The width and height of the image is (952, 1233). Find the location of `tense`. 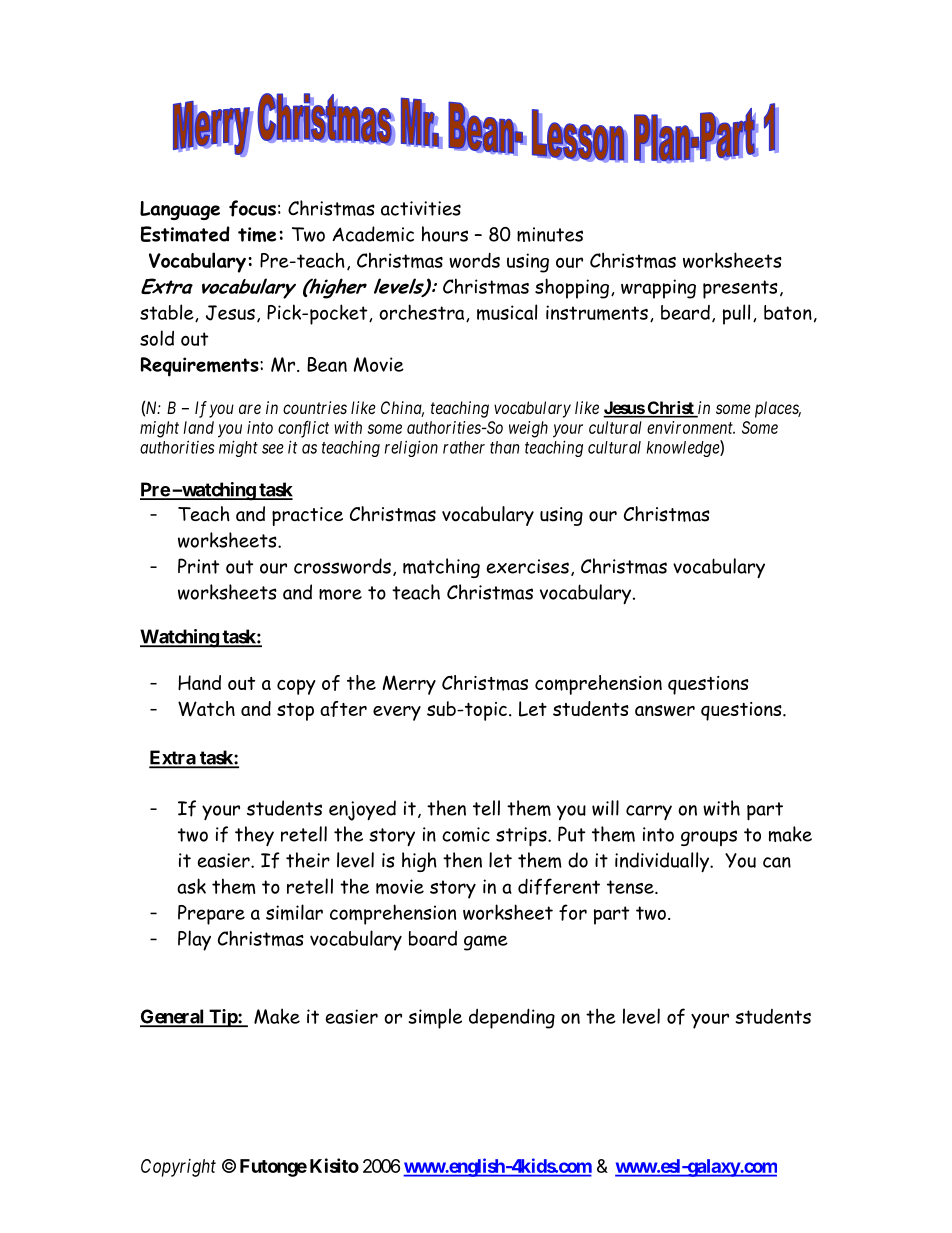

tense is located at coordinates (631, 887).
